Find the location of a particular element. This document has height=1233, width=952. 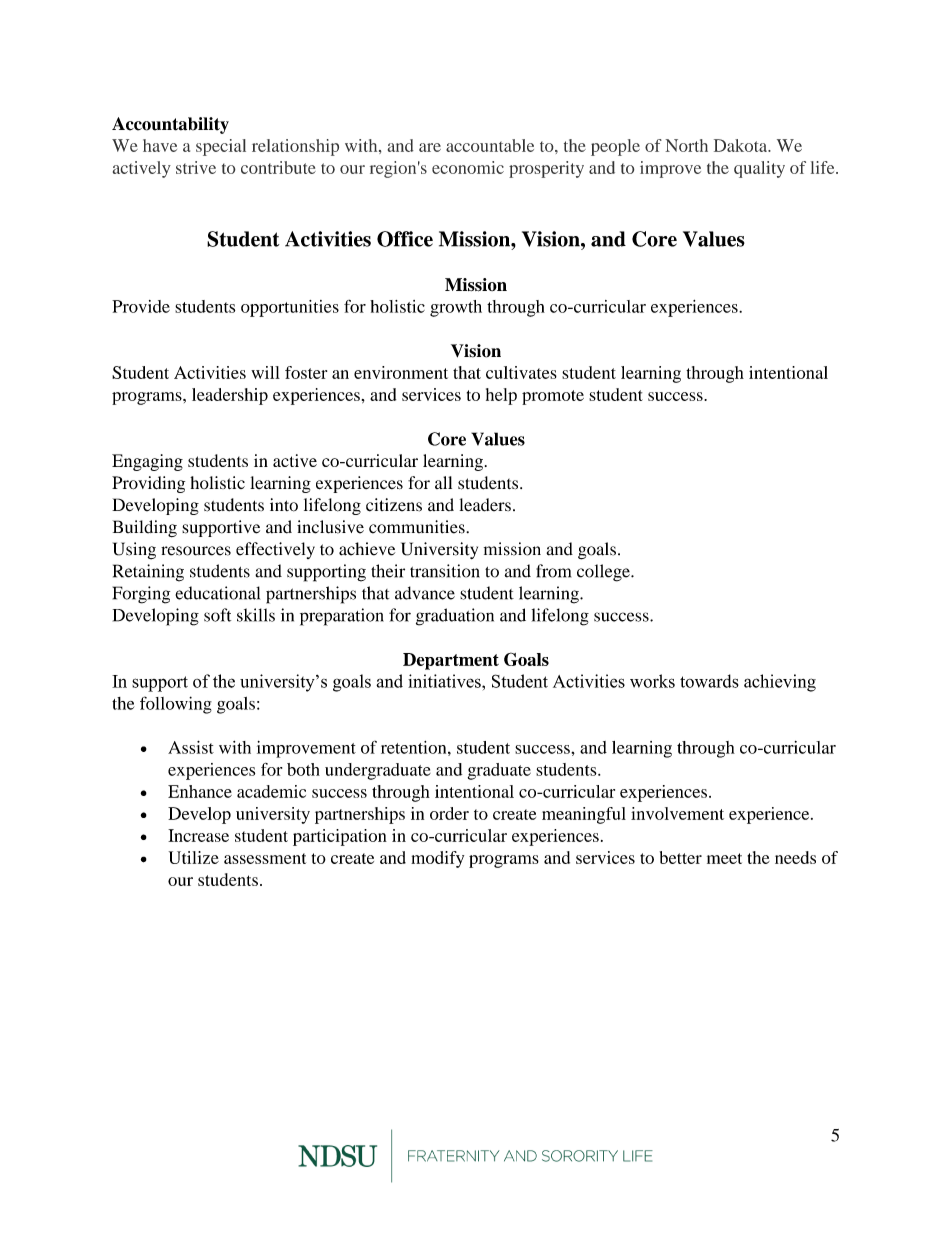

Dakota is located at coordinates (742, 145).
